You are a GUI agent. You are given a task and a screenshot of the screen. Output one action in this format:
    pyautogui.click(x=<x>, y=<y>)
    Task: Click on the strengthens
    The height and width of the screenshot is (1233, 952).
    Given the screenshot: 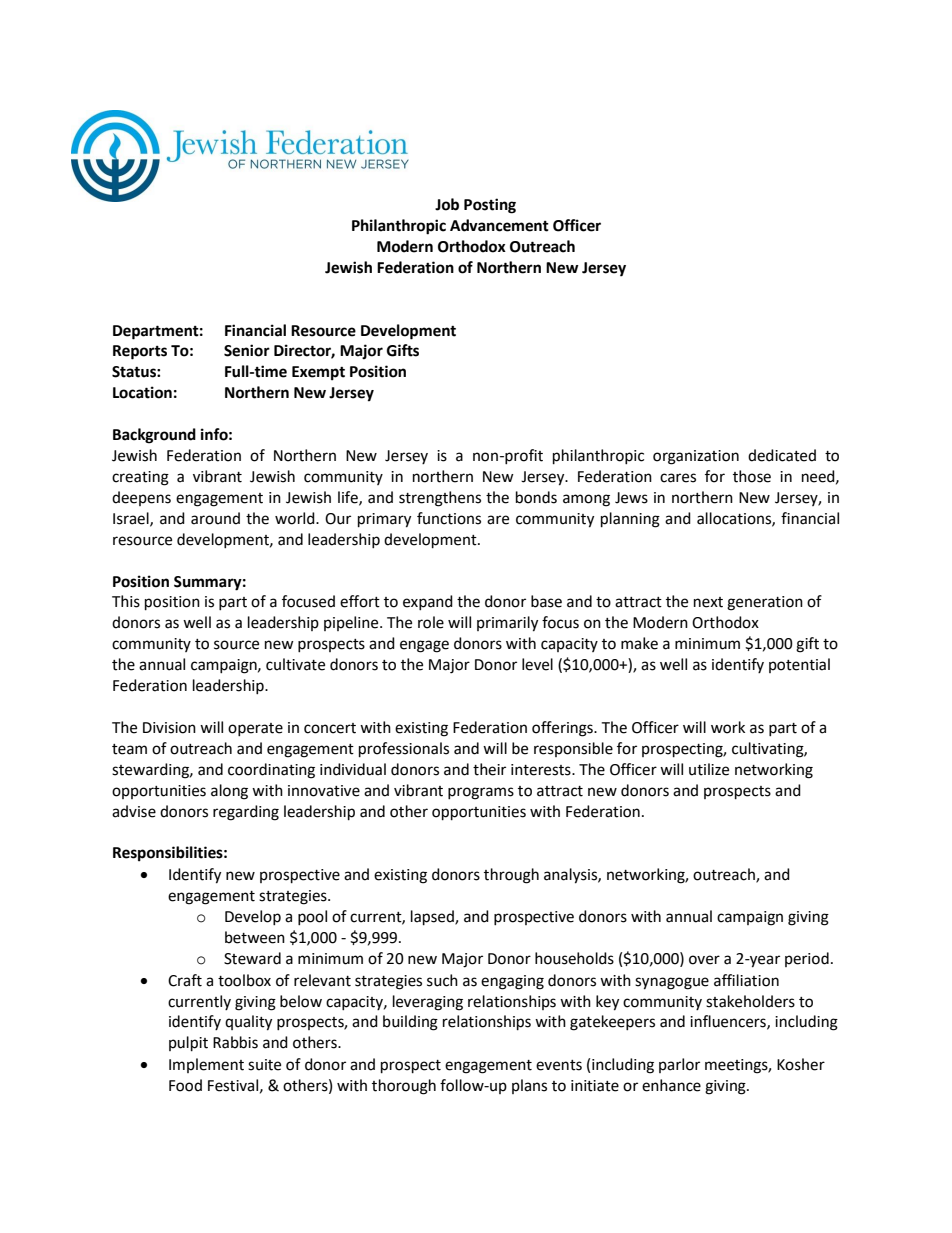 What is the action you would take?
    pyautogui.click(x=440, y=499)
